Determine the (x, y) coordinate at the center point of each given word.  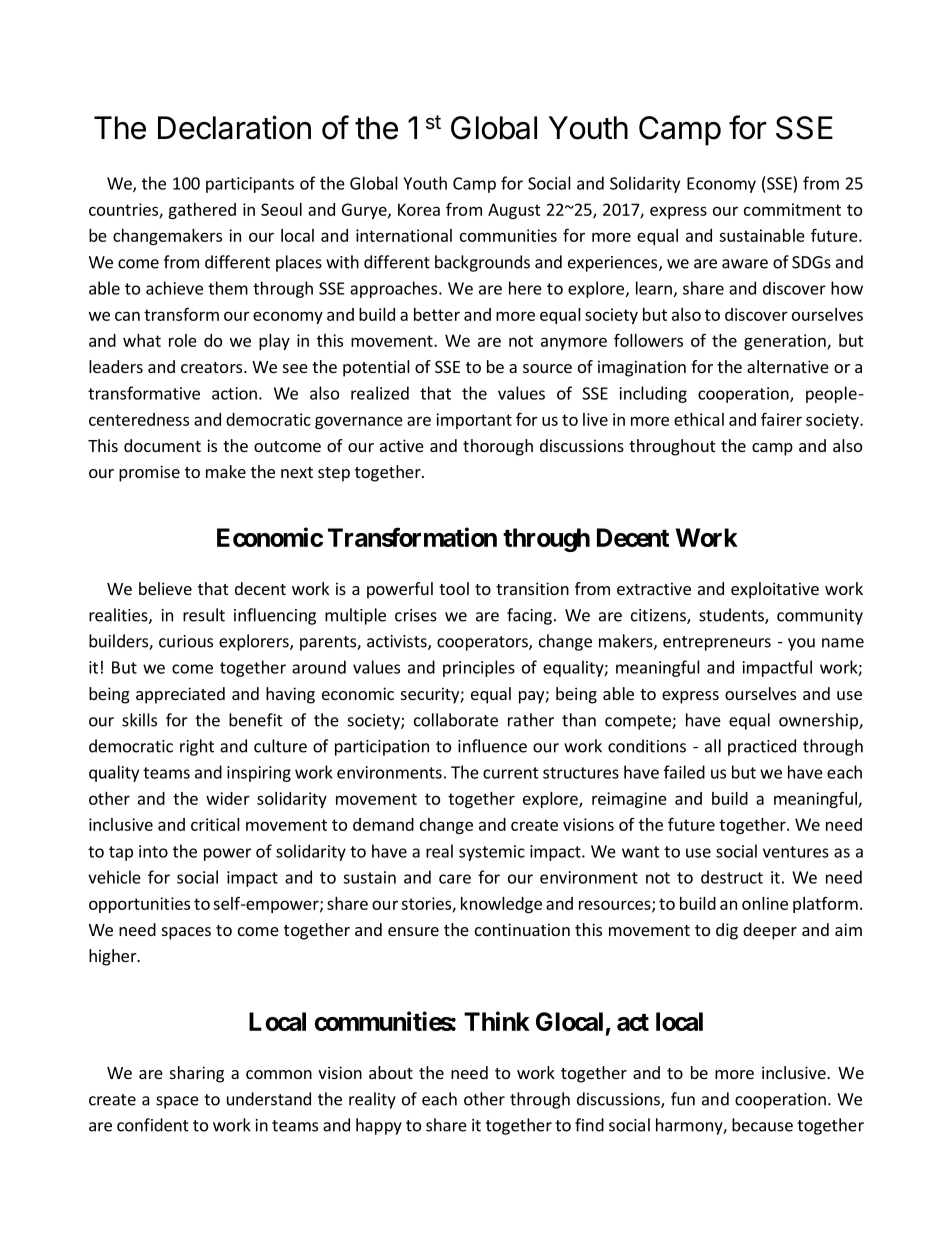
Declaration (234, 127)
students (732, 616)
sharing (197, 1074)
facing (529, 616)
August (514, 211)
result (204, 615)
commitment (792, 209)
